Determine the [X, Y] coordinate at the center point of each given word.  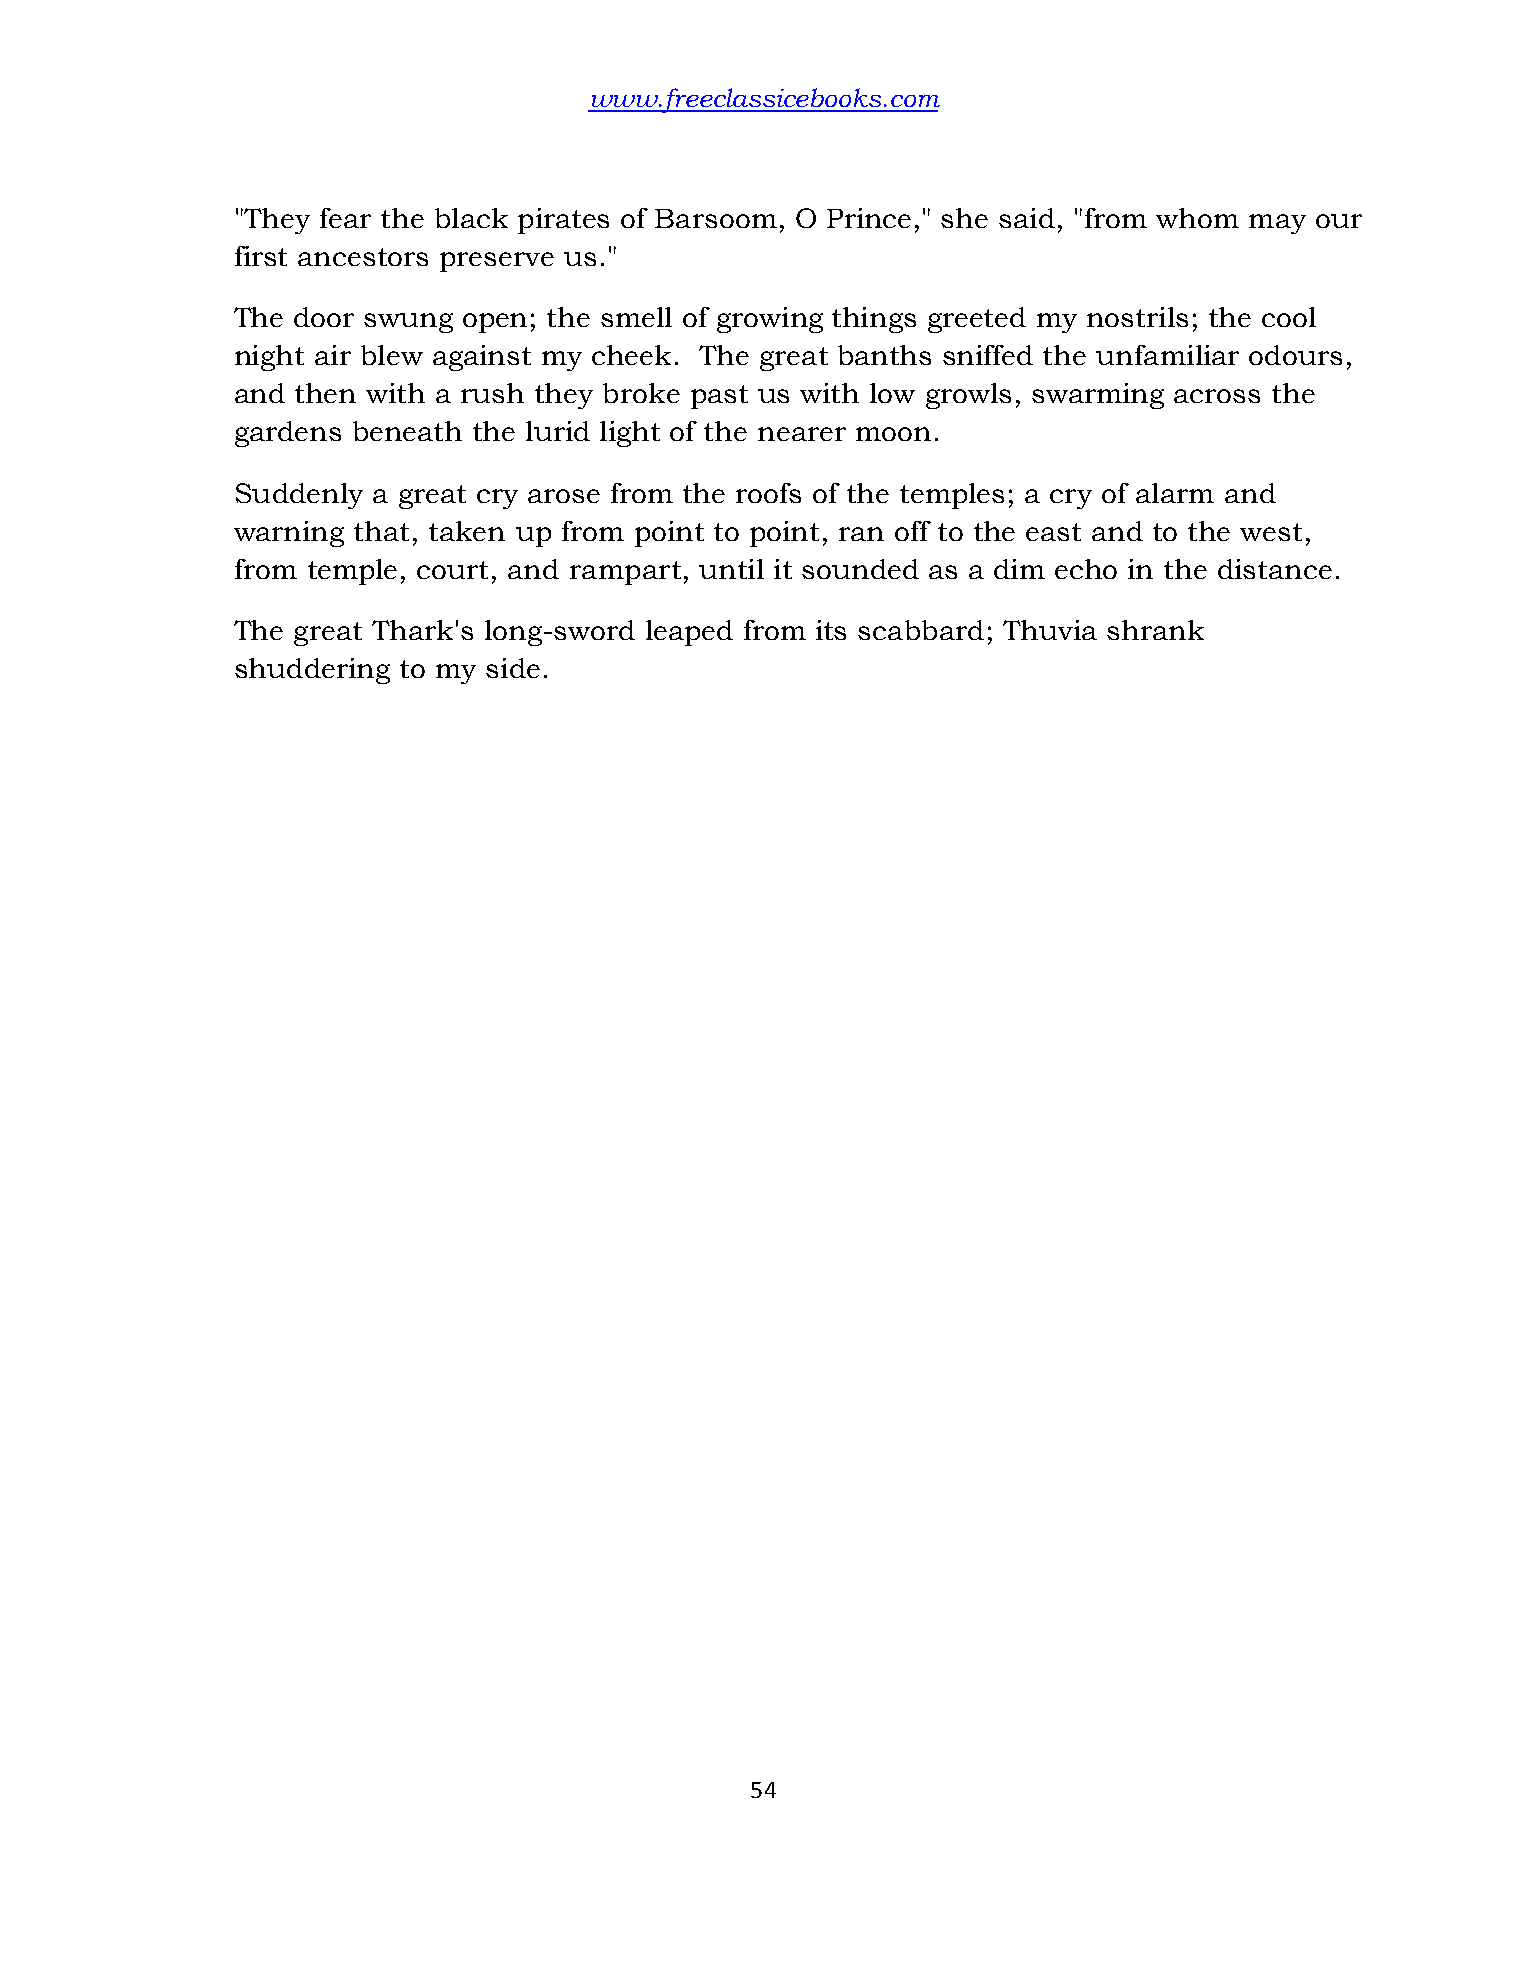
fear [345, 218]
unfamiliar [1167, 355]
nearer [802, 434]
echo [1086, 569]
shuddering [312, 671]
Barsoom [716, 218]
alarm [1175, 493]
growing [770, 320]
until [731, 569]
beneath [407, 431]
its [831, 630]
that [381, 531]
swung [408, 323]
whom [1197, 218]
